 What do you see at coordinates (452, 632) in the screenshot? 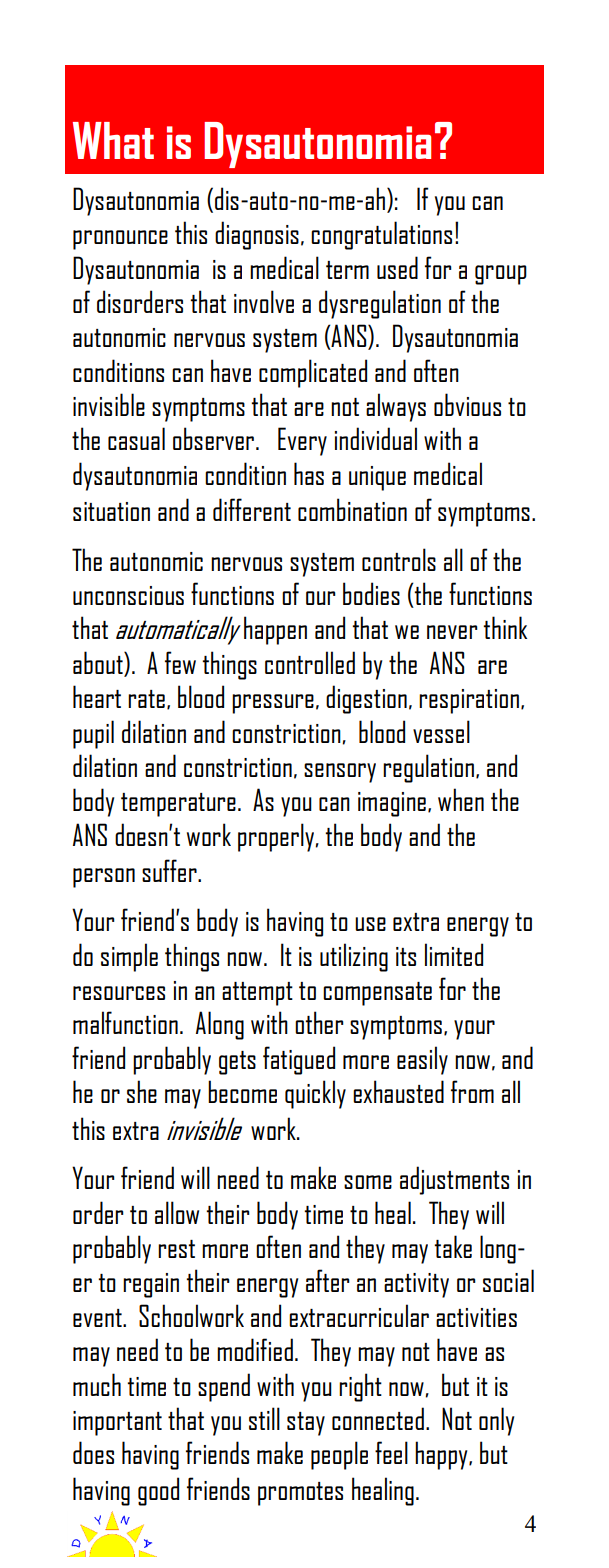
I see `never` at bounding box center [452, 632].
